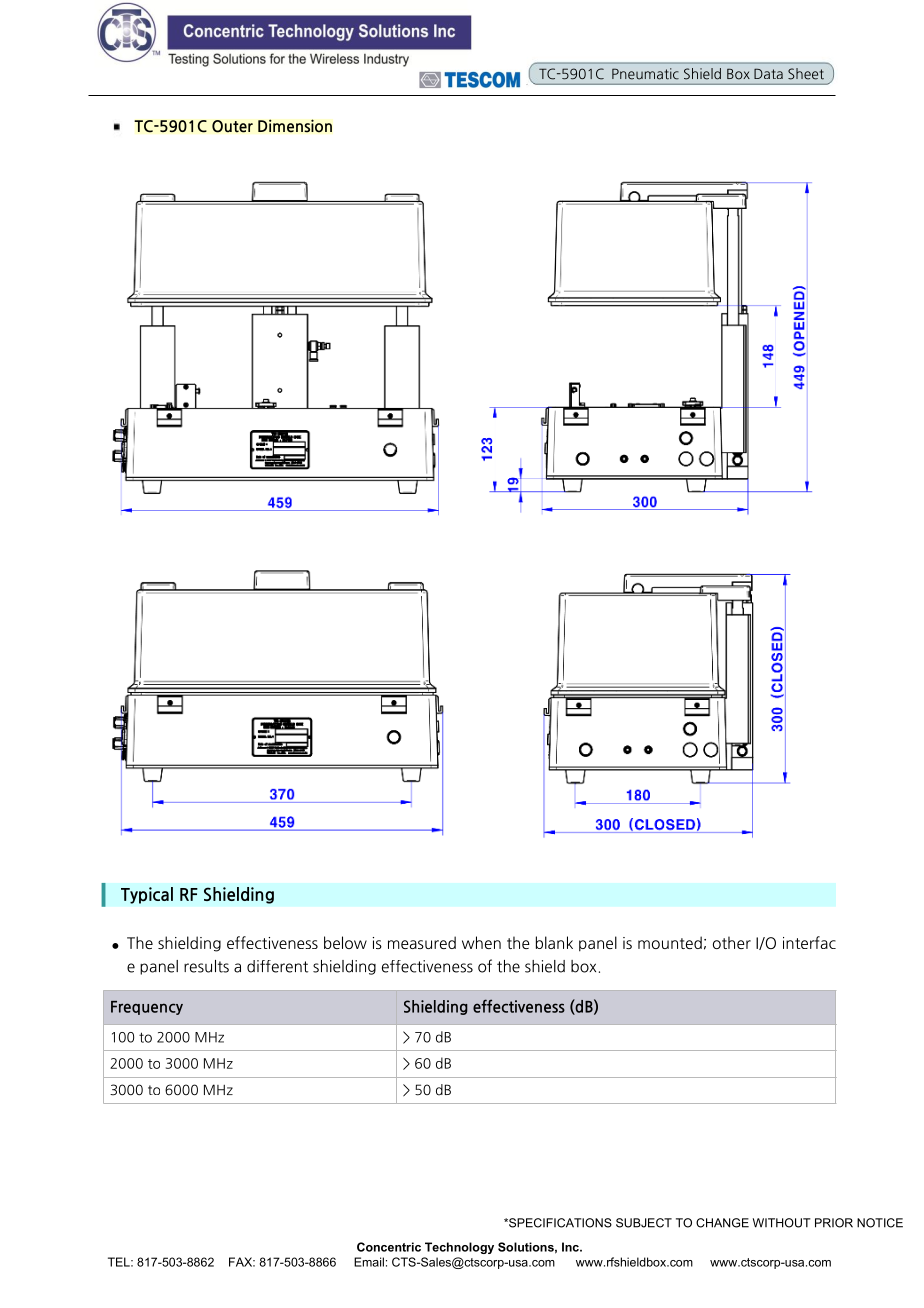  What do you see at coordinates (559, 1223) in the screenshot?
I see `SPECIFICATIONS` at bounding box center [559, 1223].
